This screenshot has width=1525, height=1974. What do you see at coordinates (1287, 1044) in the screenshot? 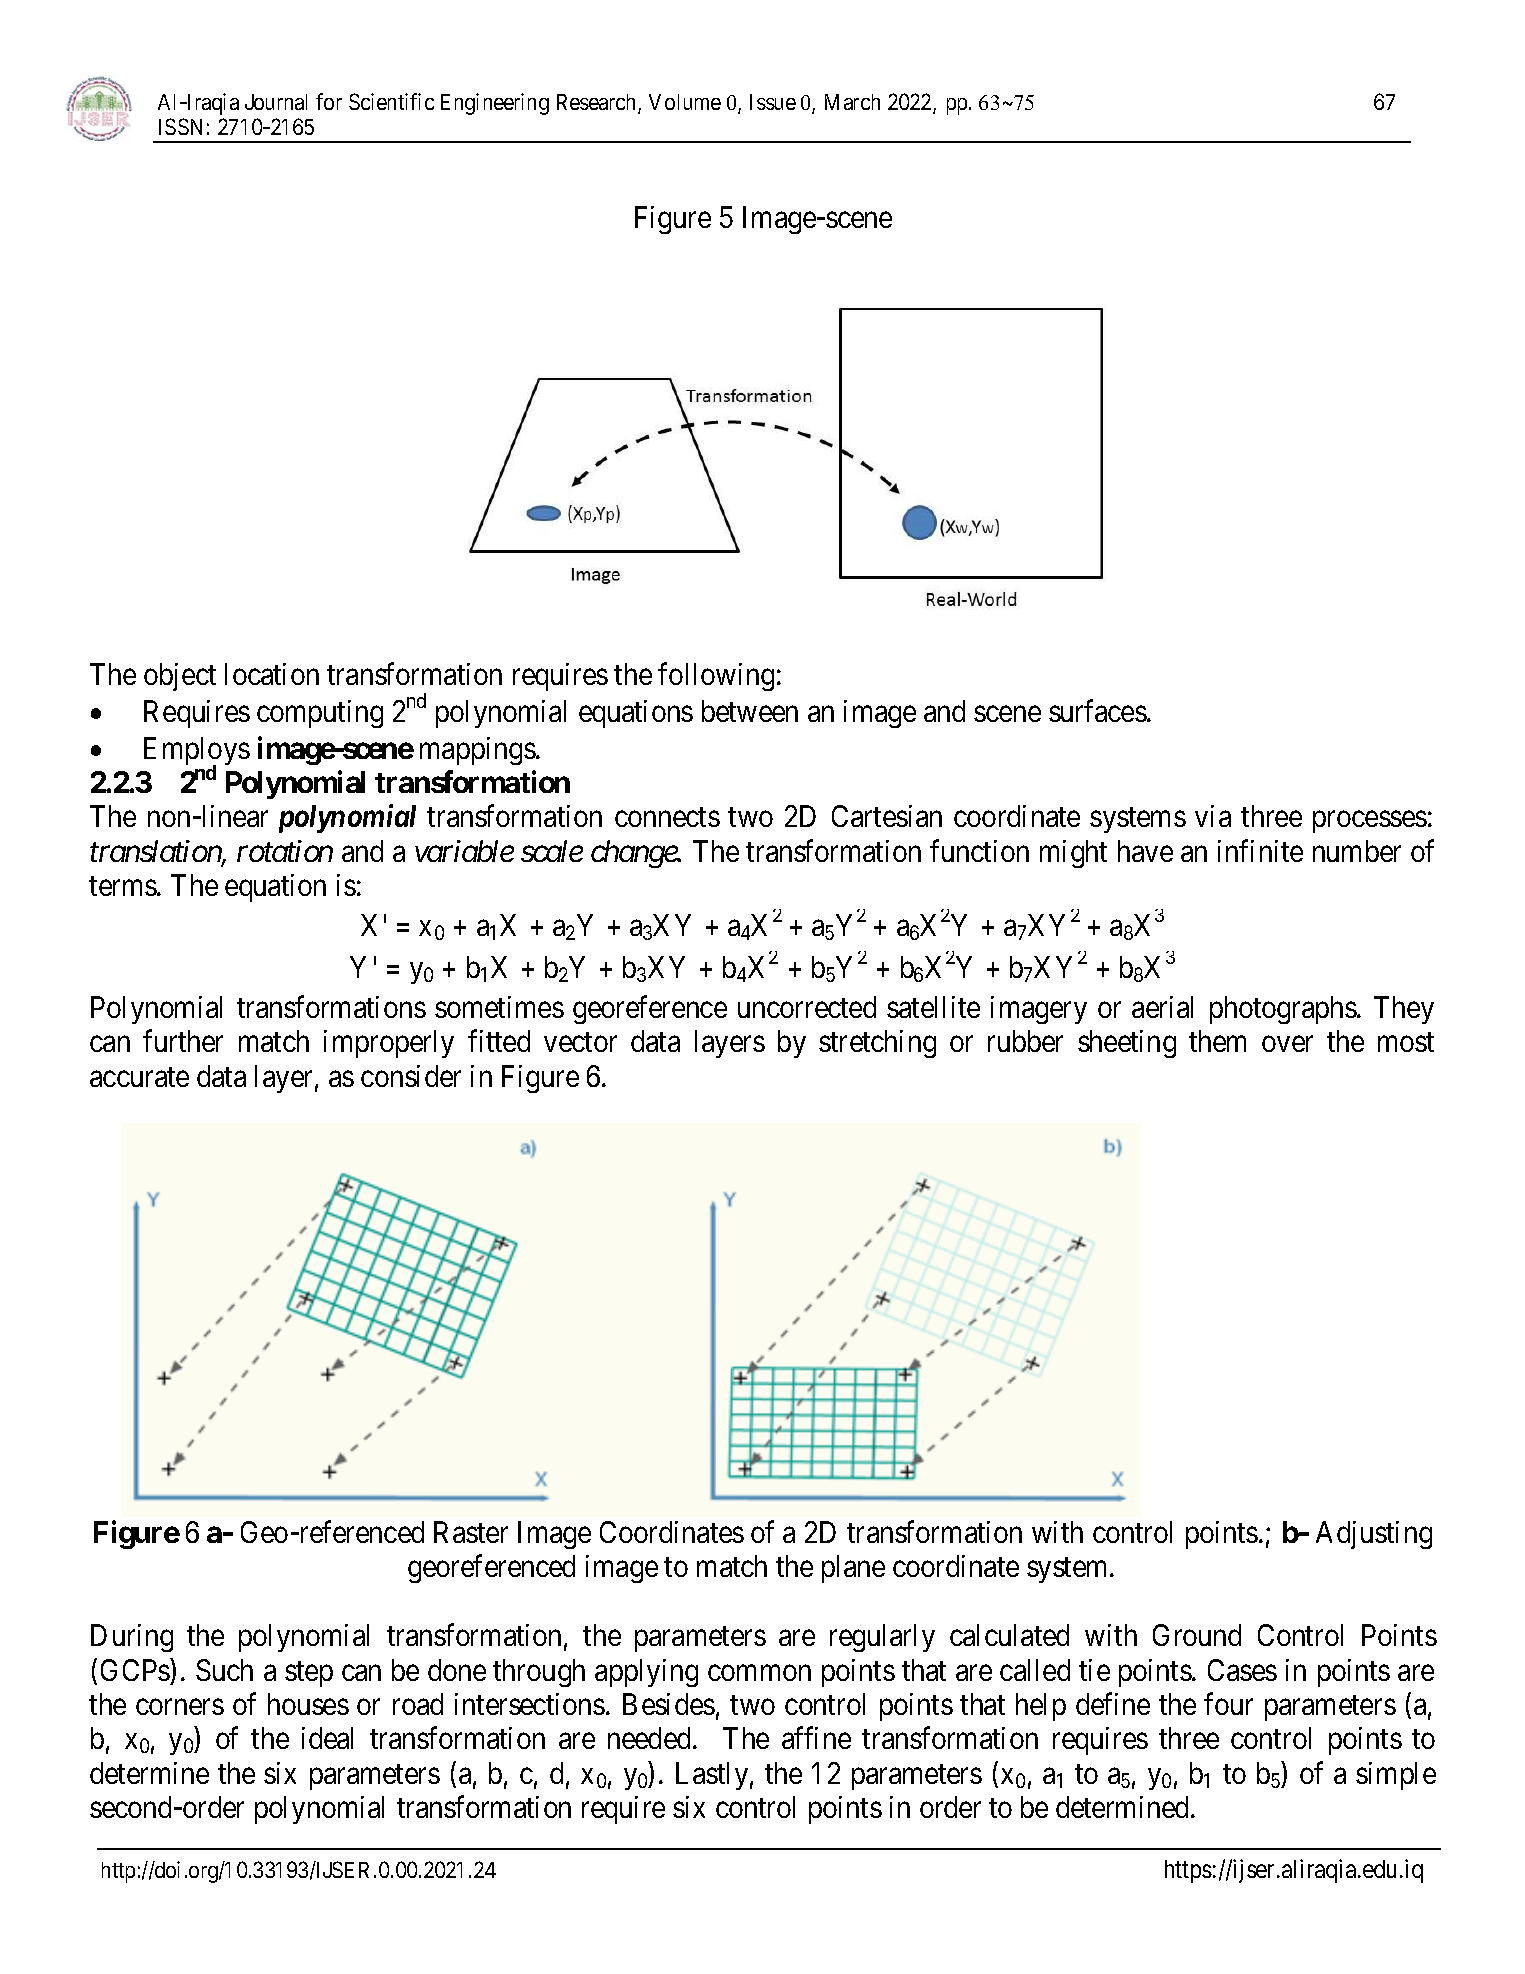
I see `over` at bounding box center [1287, 1044].
